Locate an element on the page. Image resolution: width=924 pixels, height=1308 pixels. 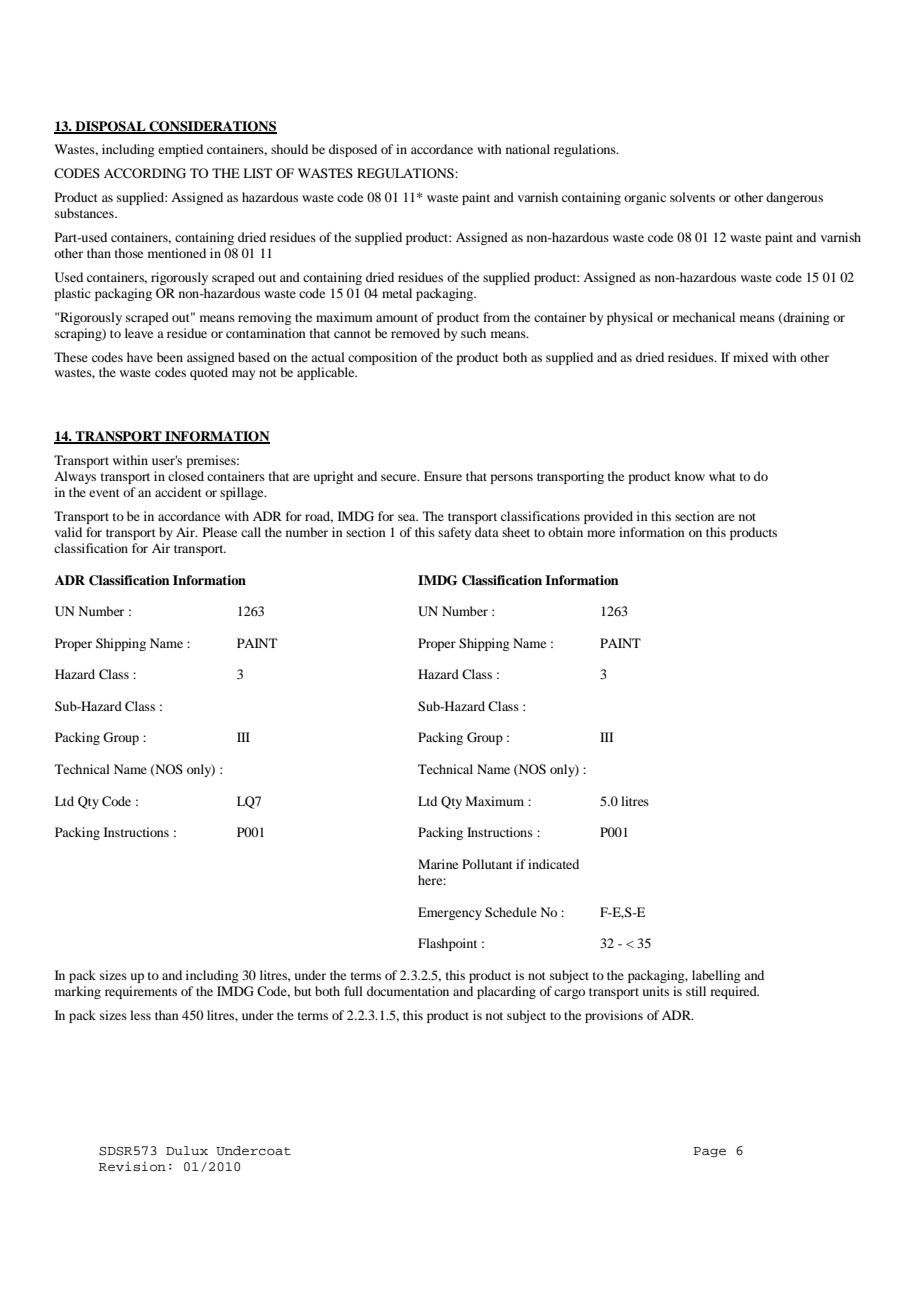
Marine is located at coordinates (438, 864).
